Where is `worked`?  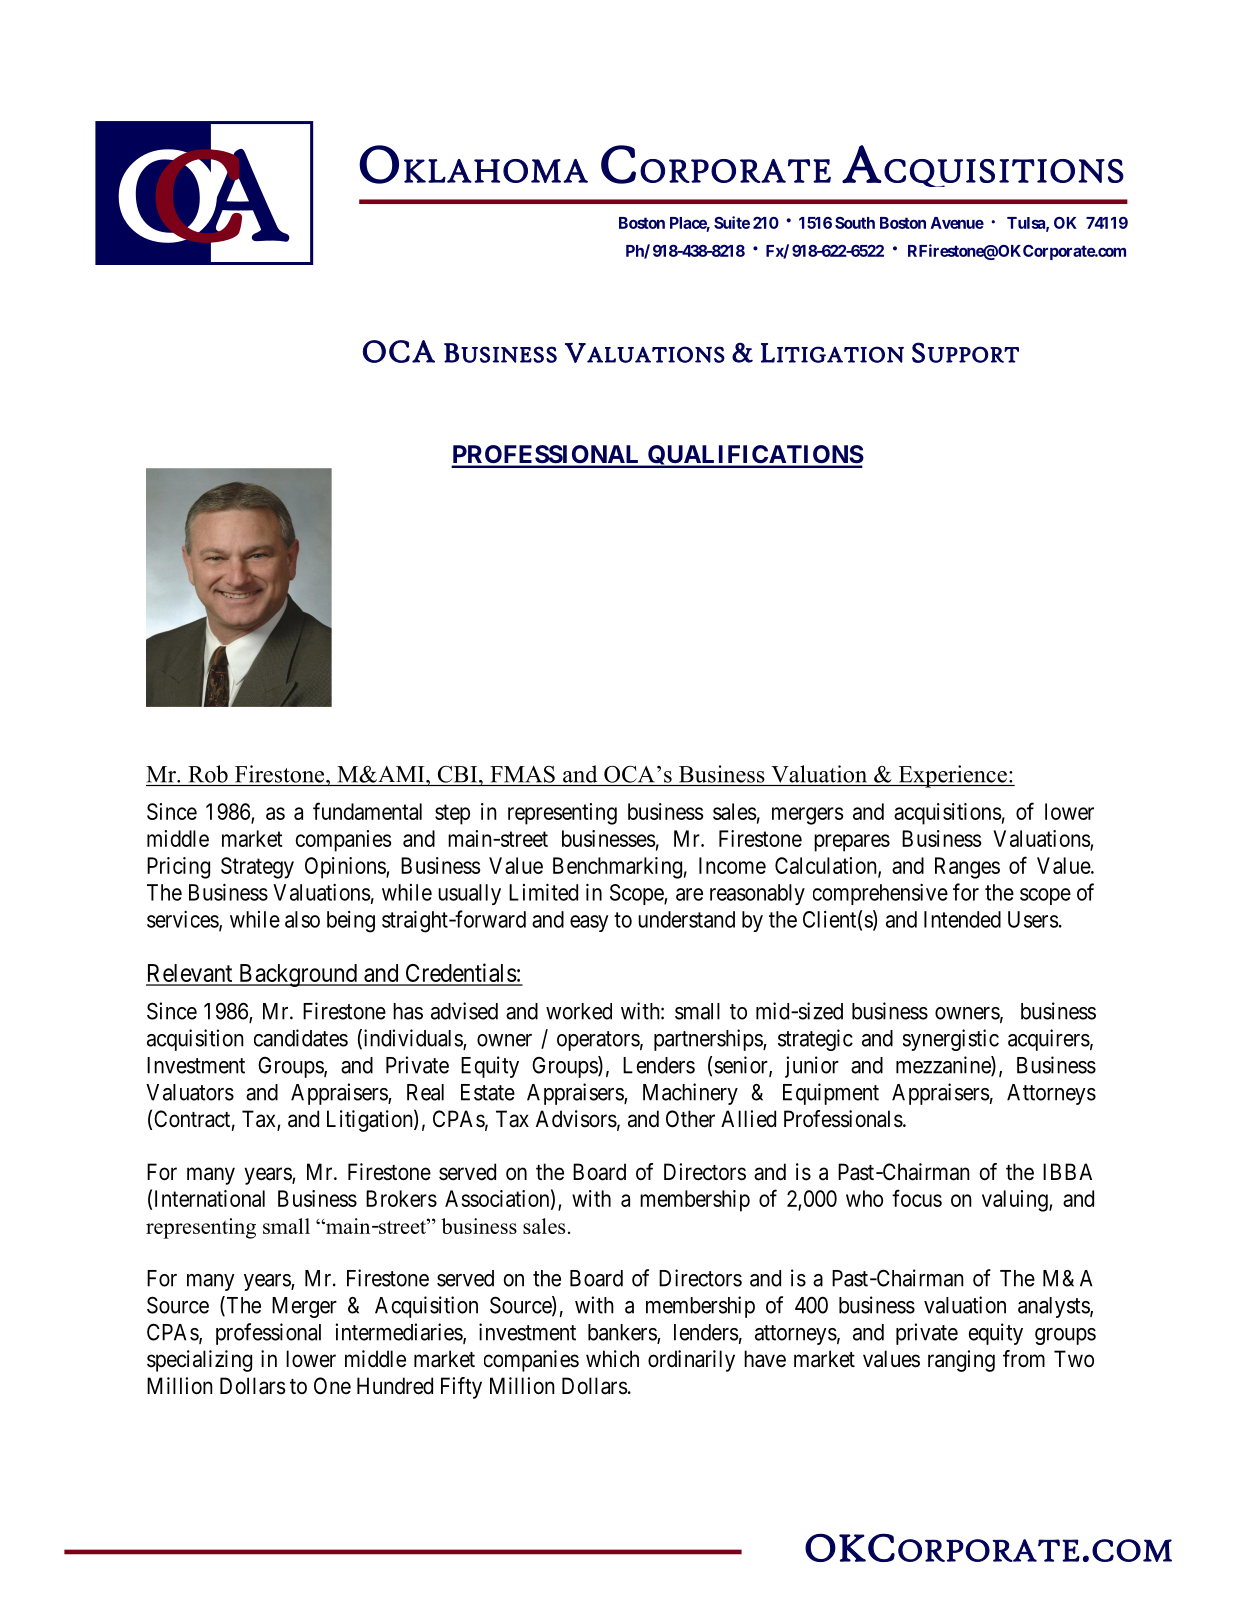 worked is located at coordinates (579, 1011).
